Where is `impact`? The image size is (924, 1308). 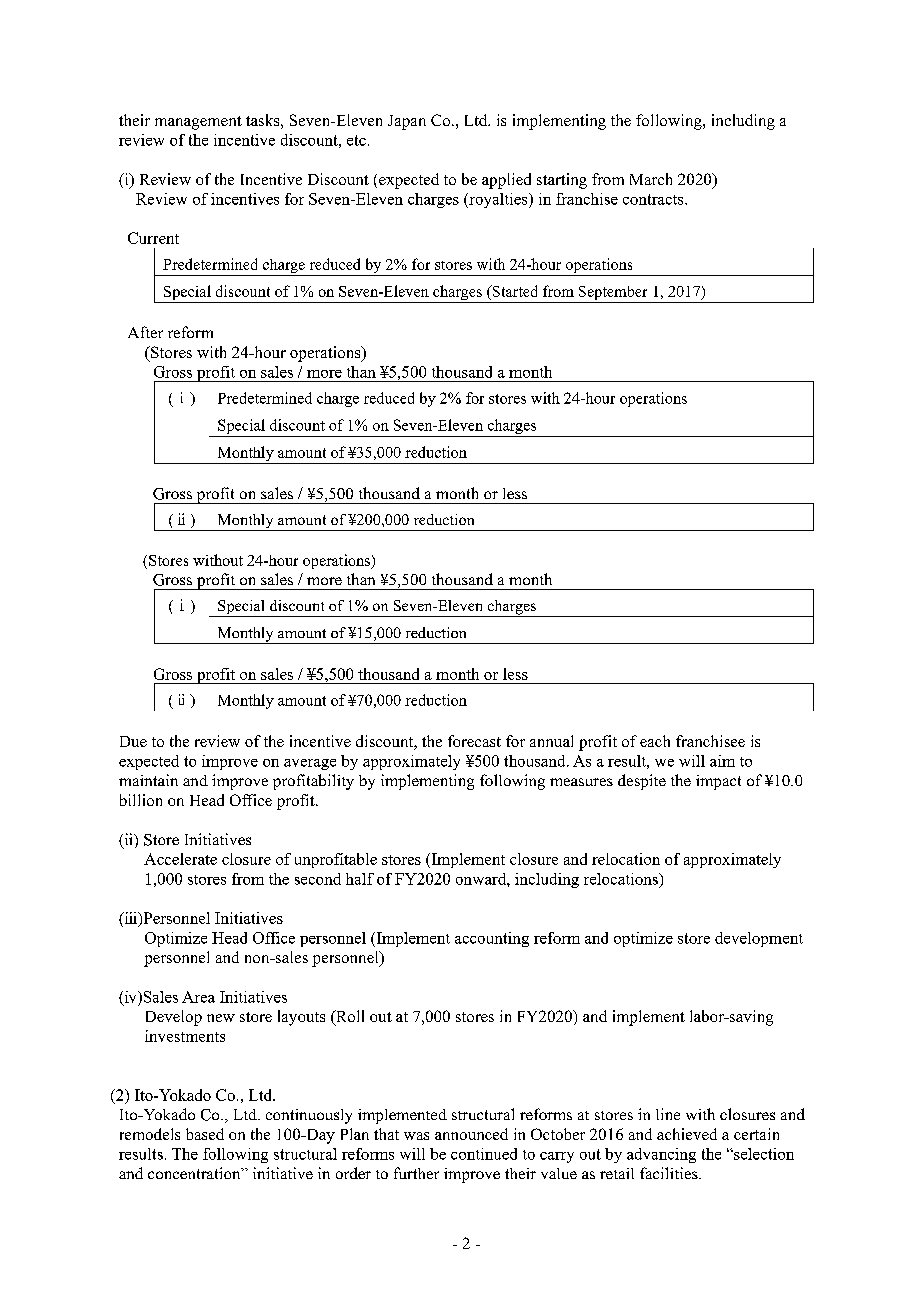 impact is located at coordinates (718, 782).
